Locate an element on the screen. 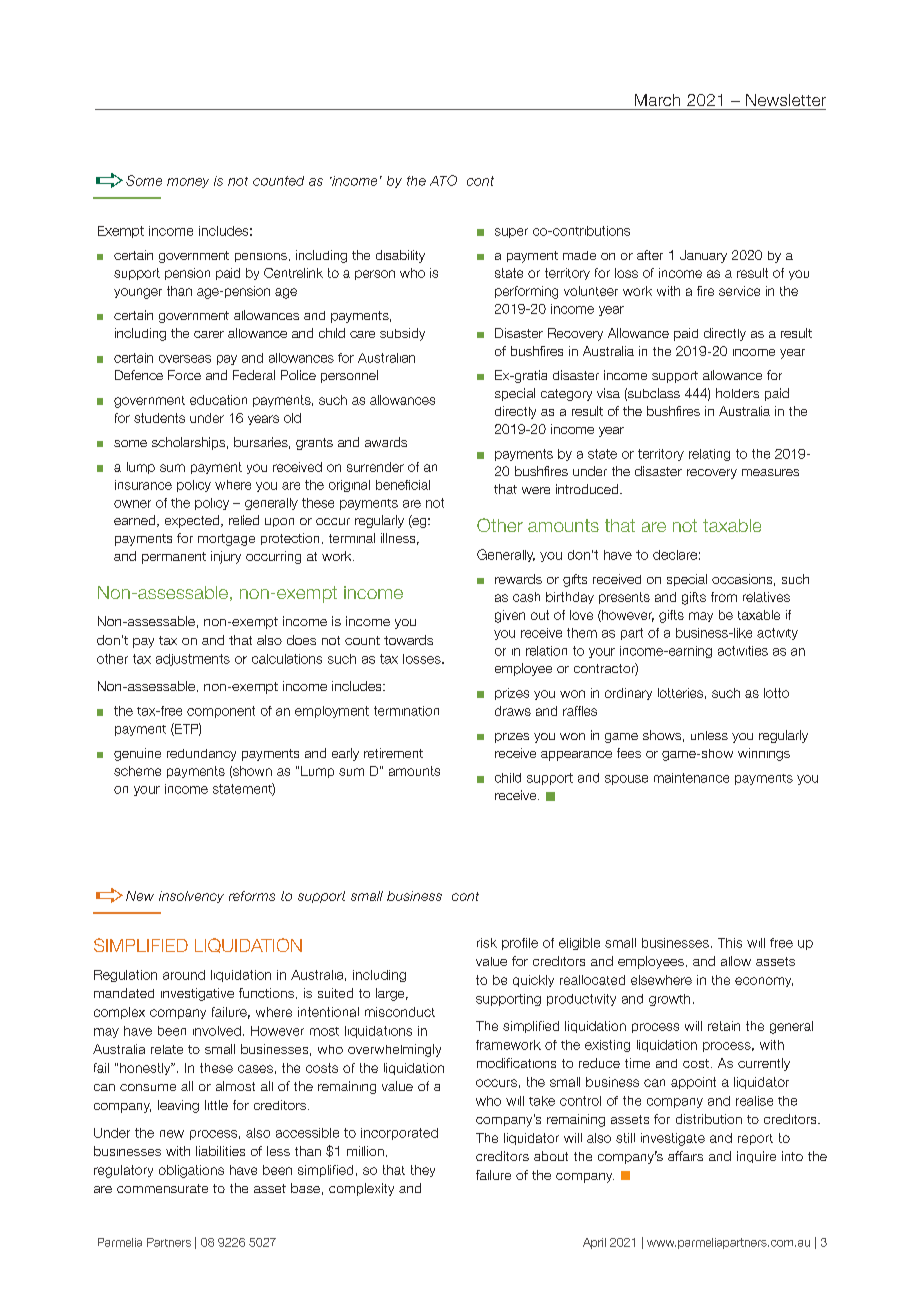  education is located at coordinates (218, 400).
